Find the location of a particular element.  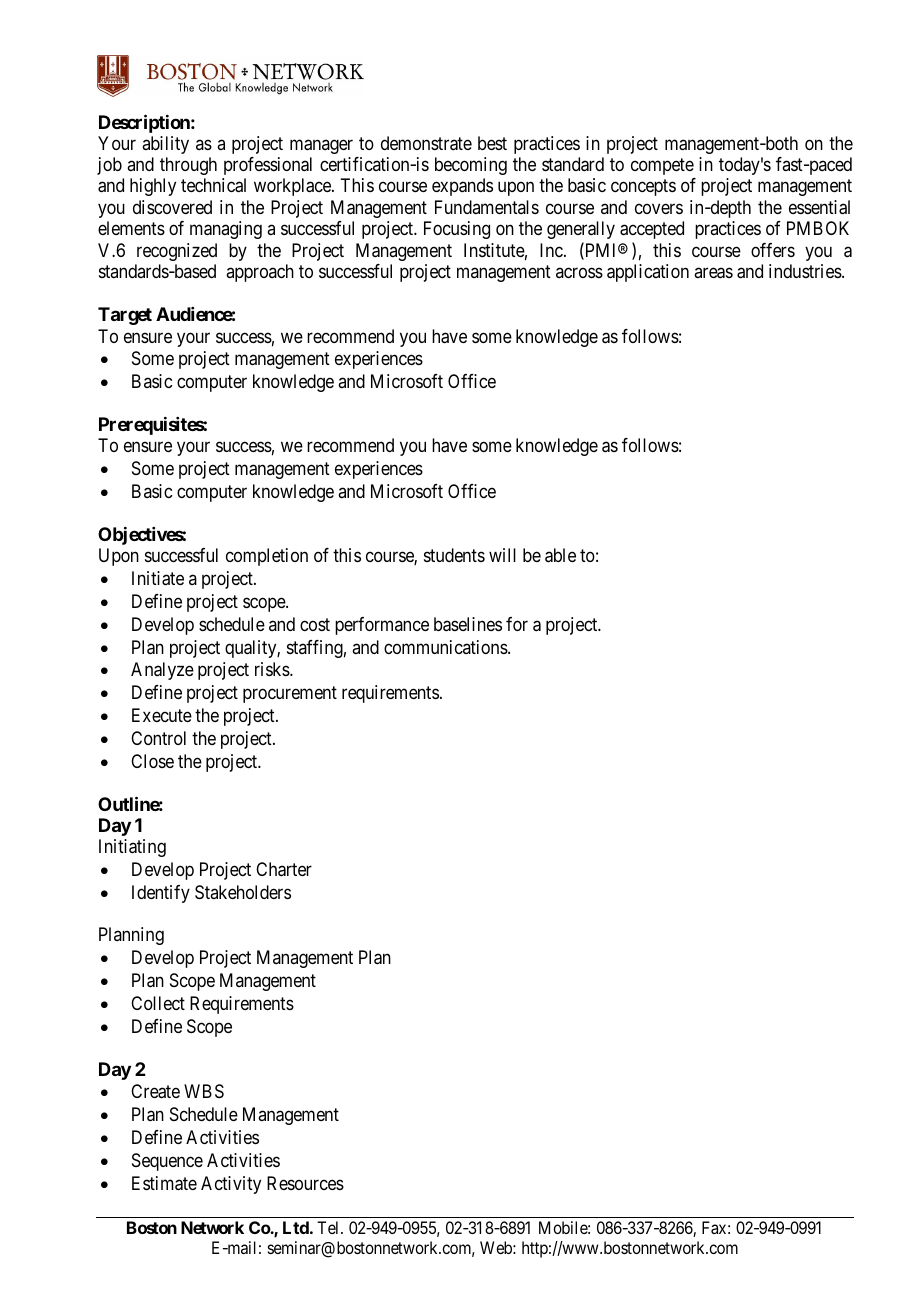

students is located at coordinates (454, 555).
